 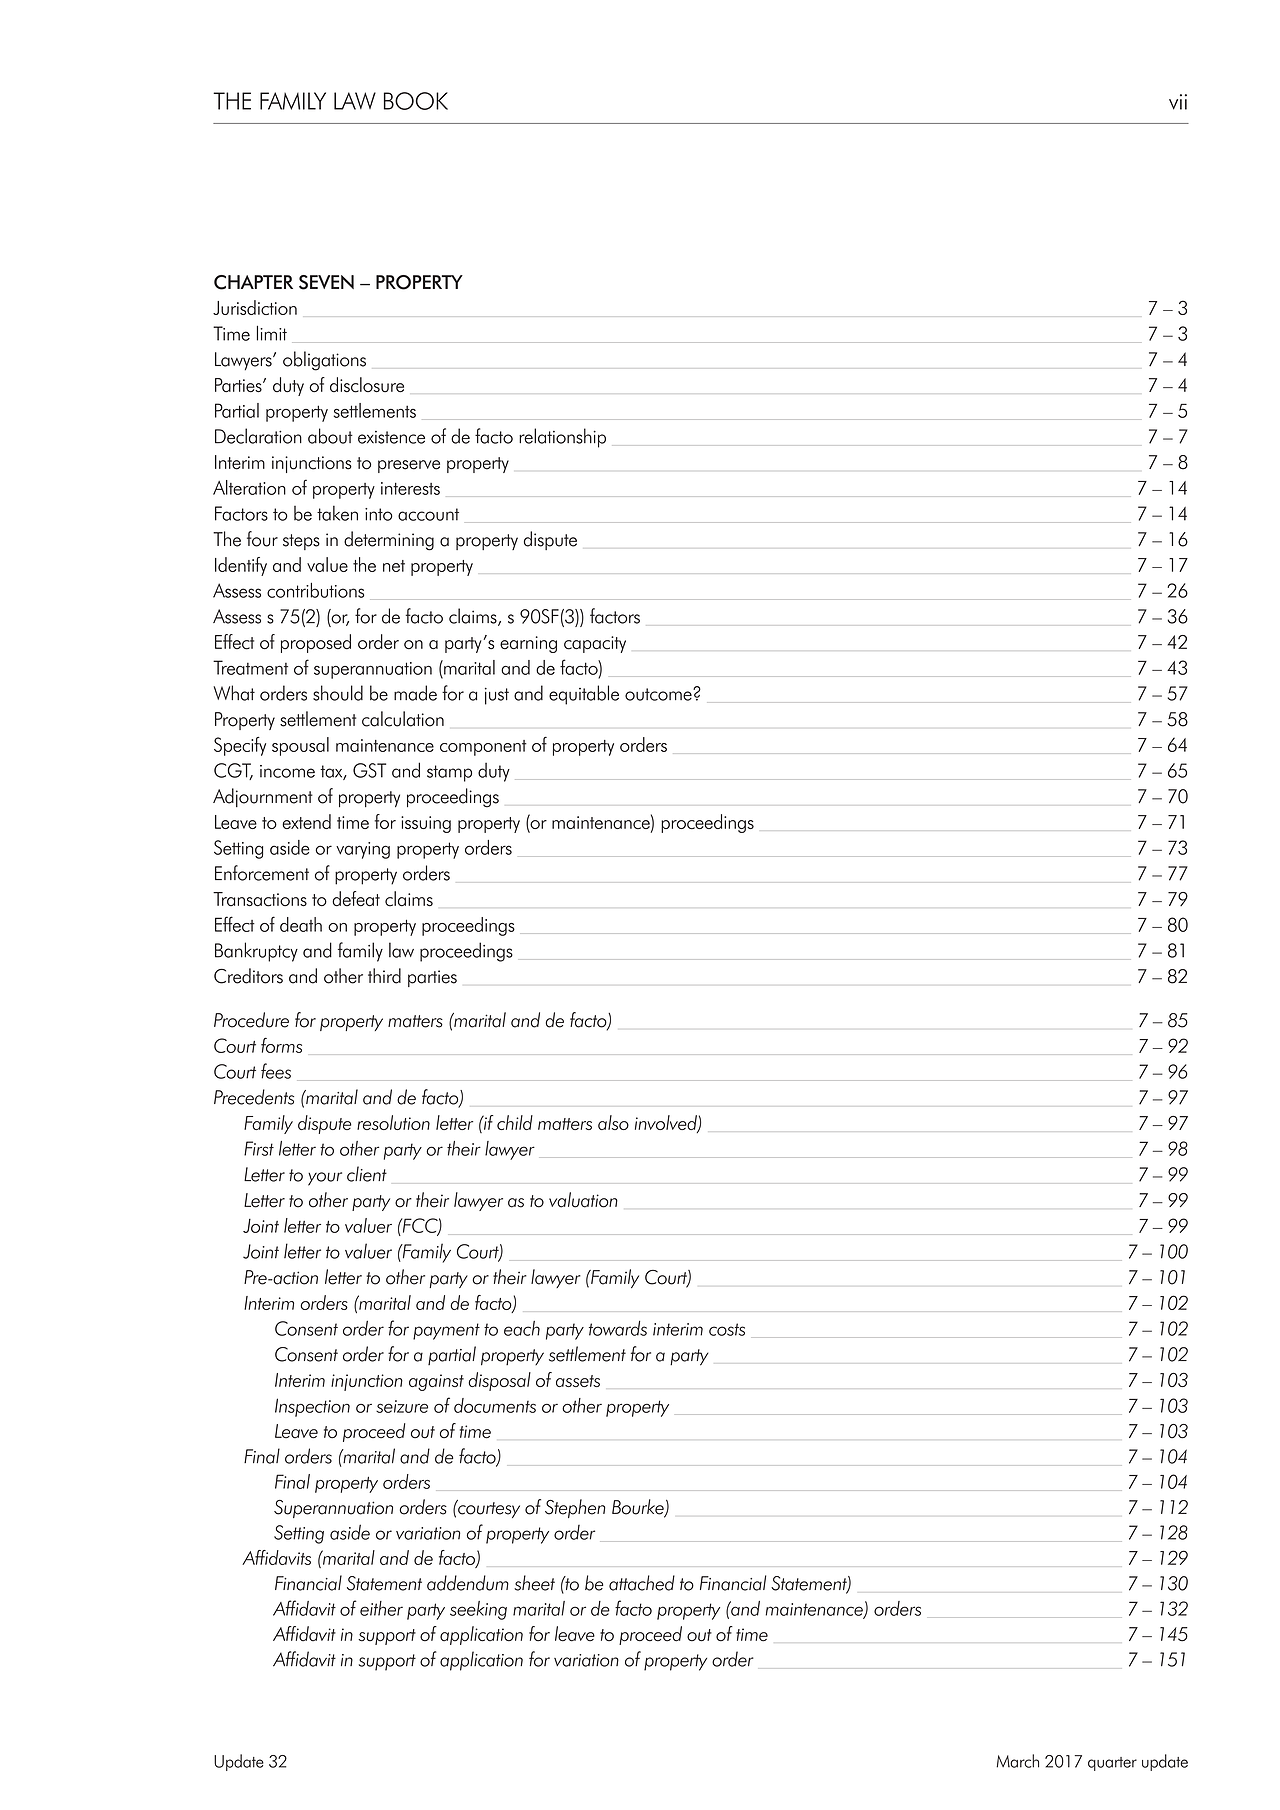 What do you see at coordinates (562, 438) in the image?
I see `relationship` at bounding box center [562, 438].
